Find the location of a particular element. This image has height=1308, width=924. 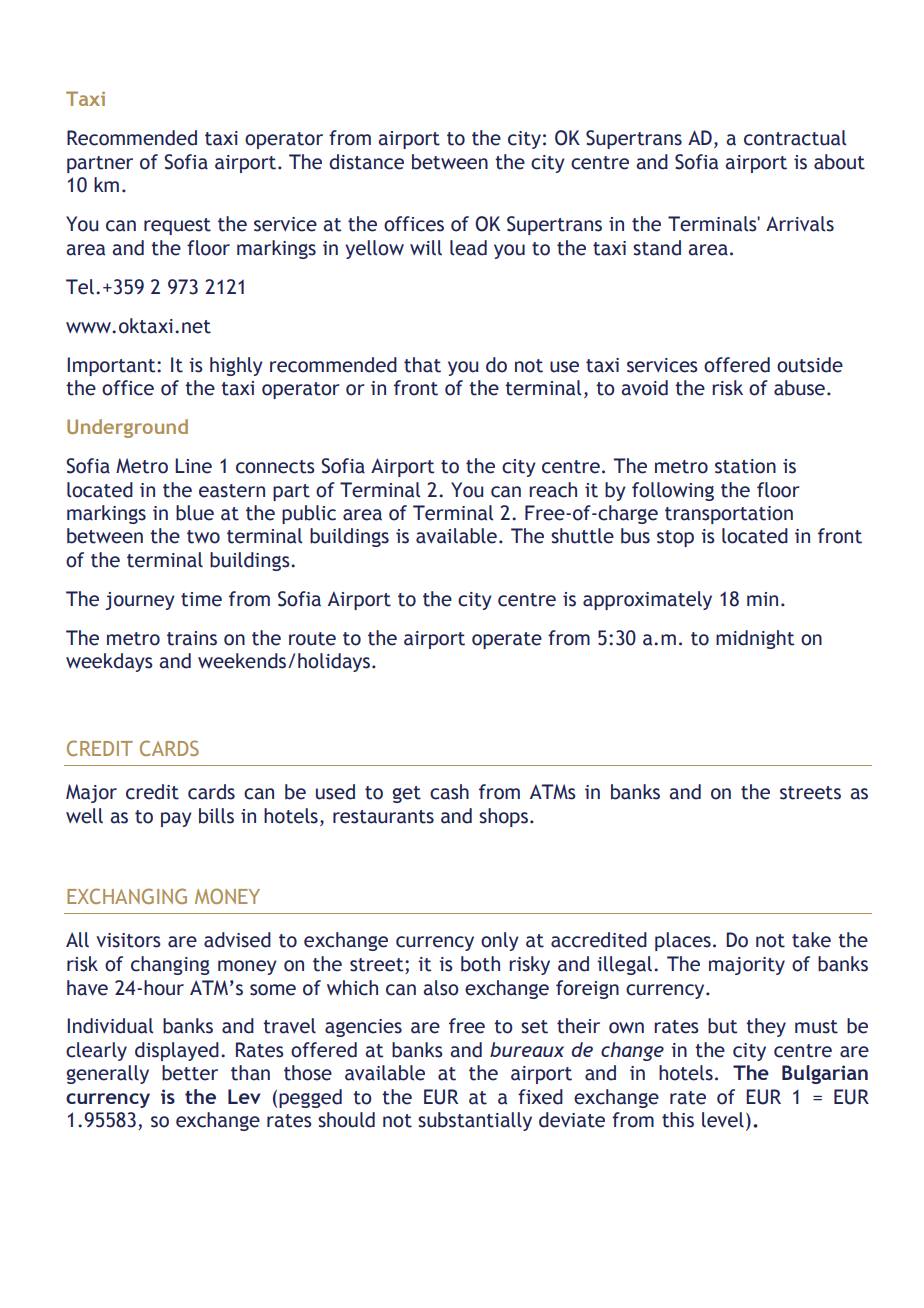

transportation is located at coordinates (729, 515).
